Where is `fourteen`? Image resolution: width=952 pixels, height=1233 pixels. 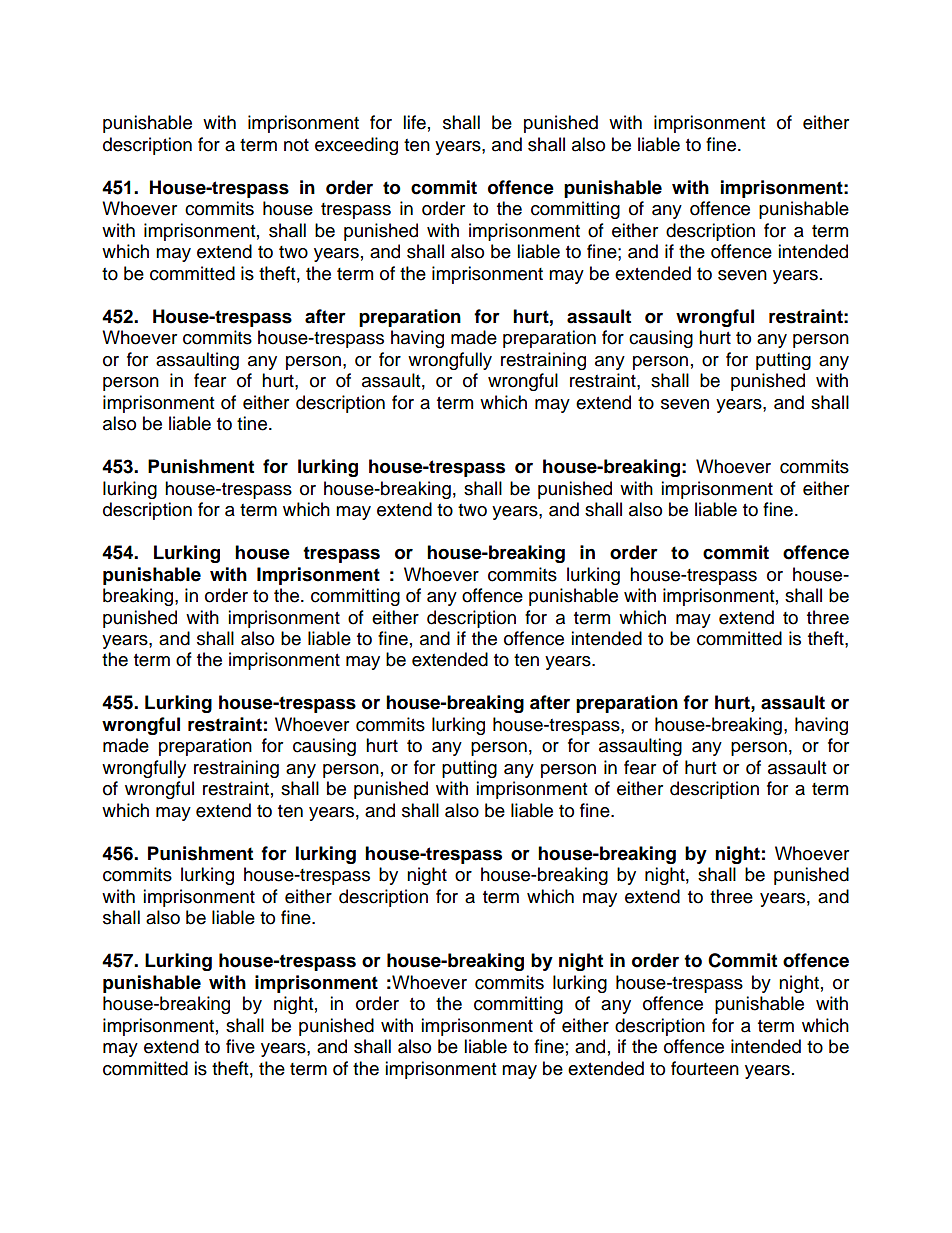 fourteen is located at coordinates (705, 1068).
